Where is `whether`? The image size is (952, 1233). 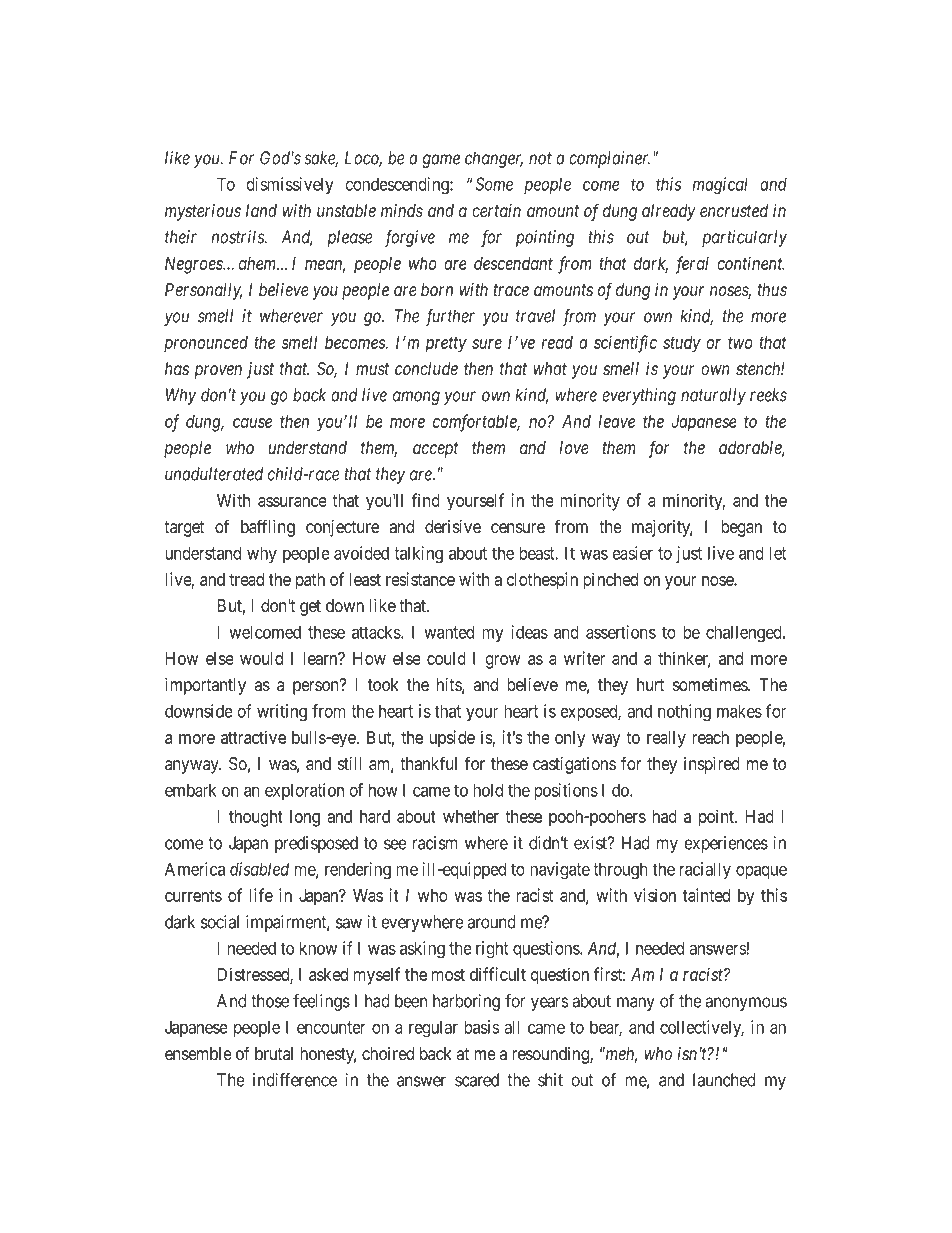 whether is located at coordinates (471, 816).
